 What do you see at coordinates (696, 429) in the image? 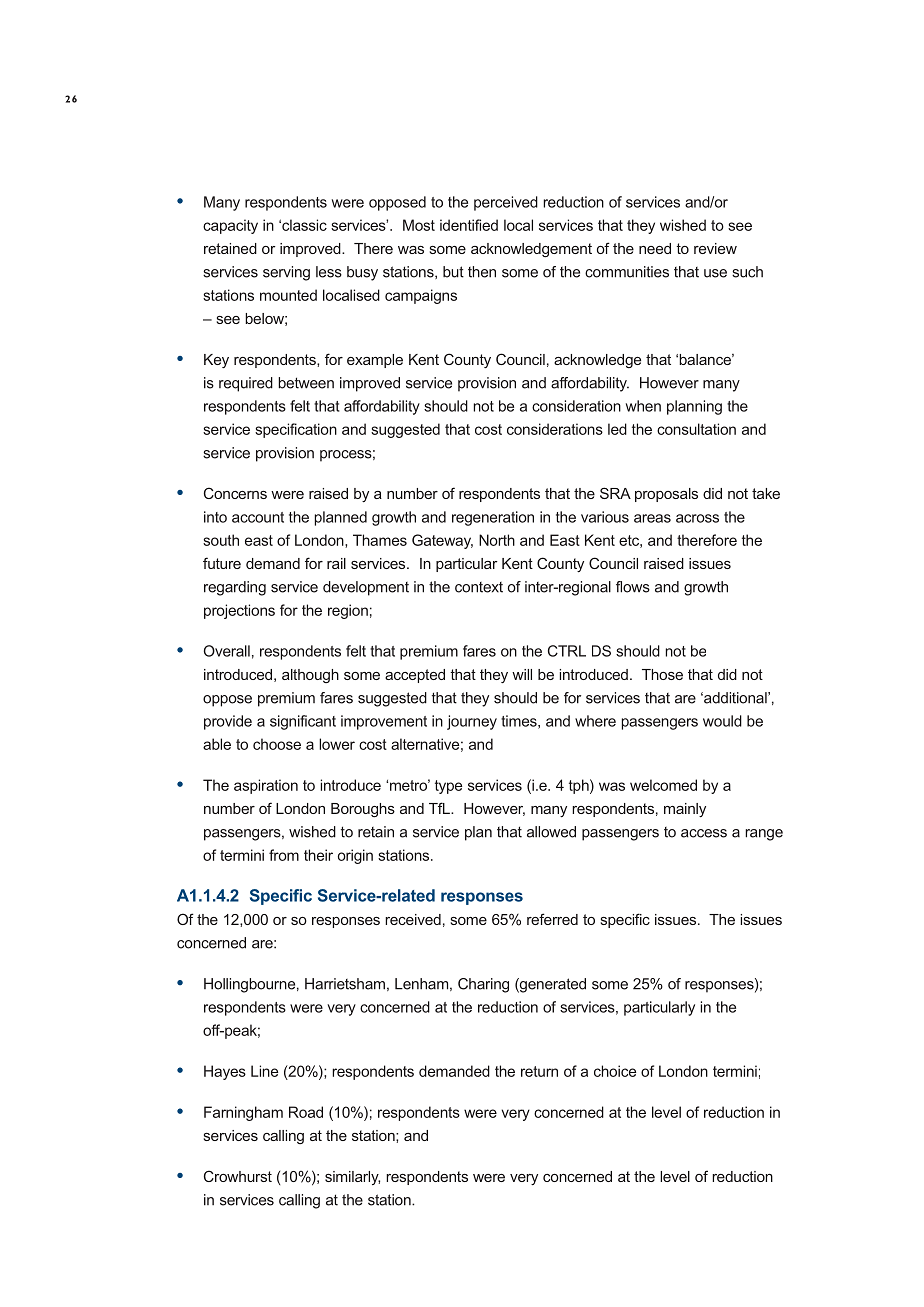
I see `consultation` at bounding box center [696, 429].
